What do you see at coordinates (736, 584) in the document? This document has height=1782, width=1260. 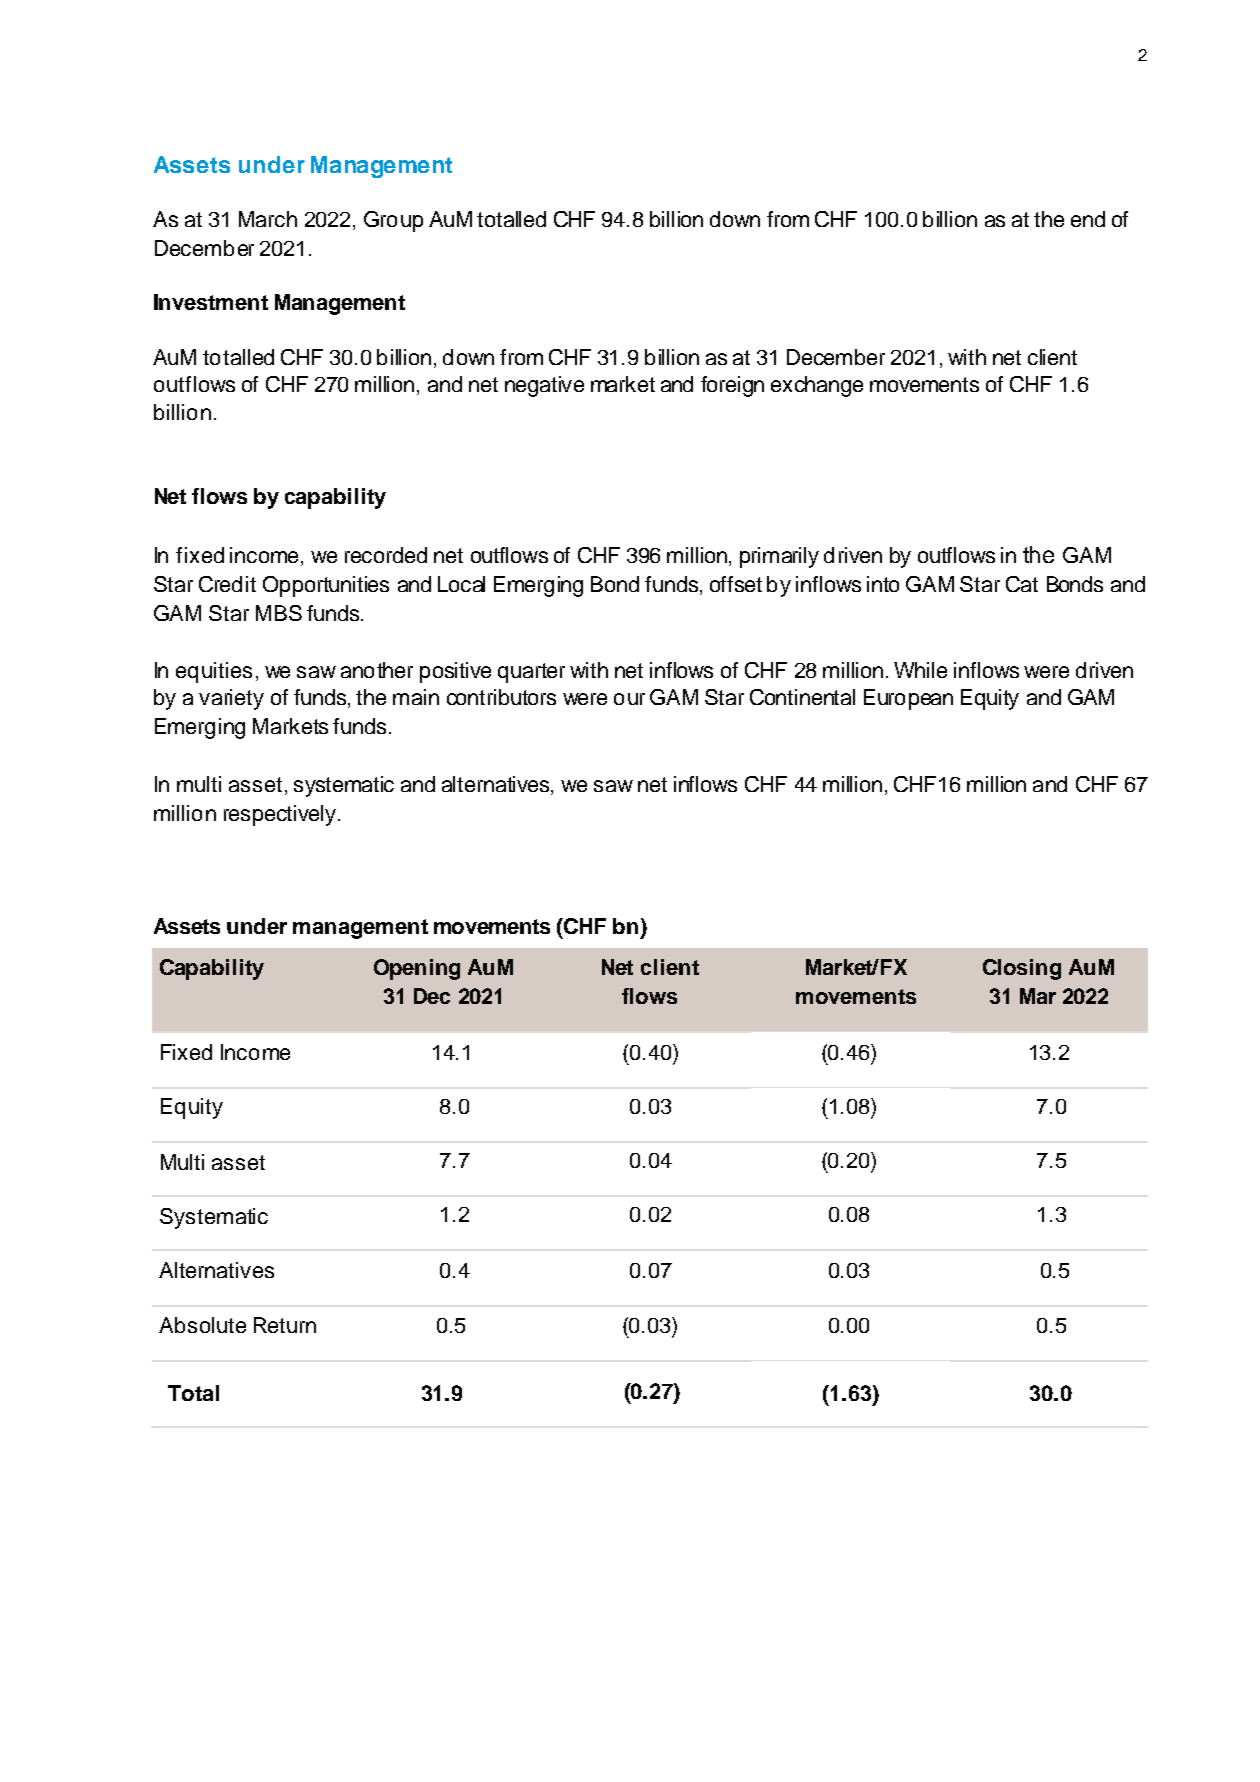 I see `offset` at bounding box center [736, 584].
